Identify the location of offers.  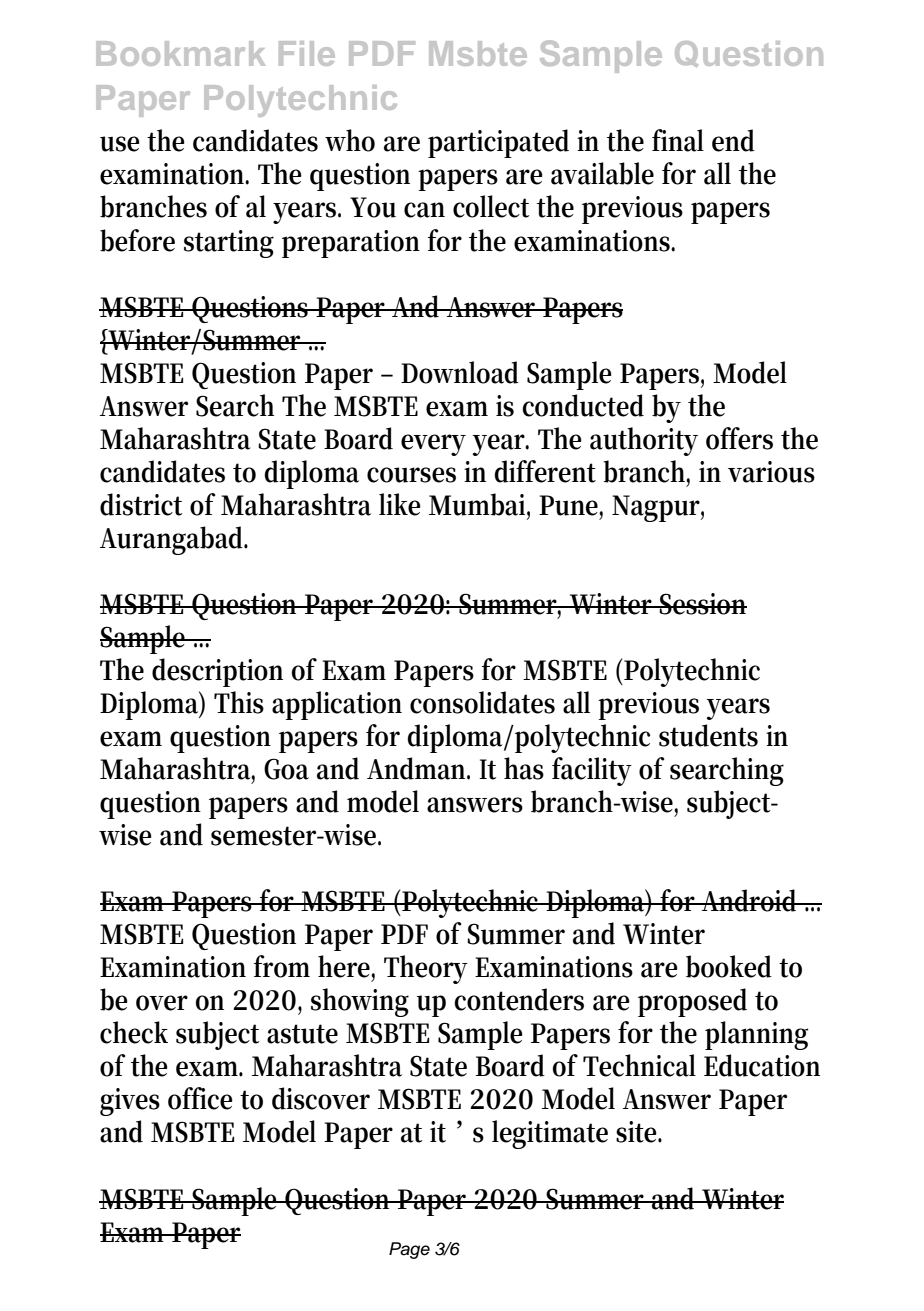
(739, 438).
